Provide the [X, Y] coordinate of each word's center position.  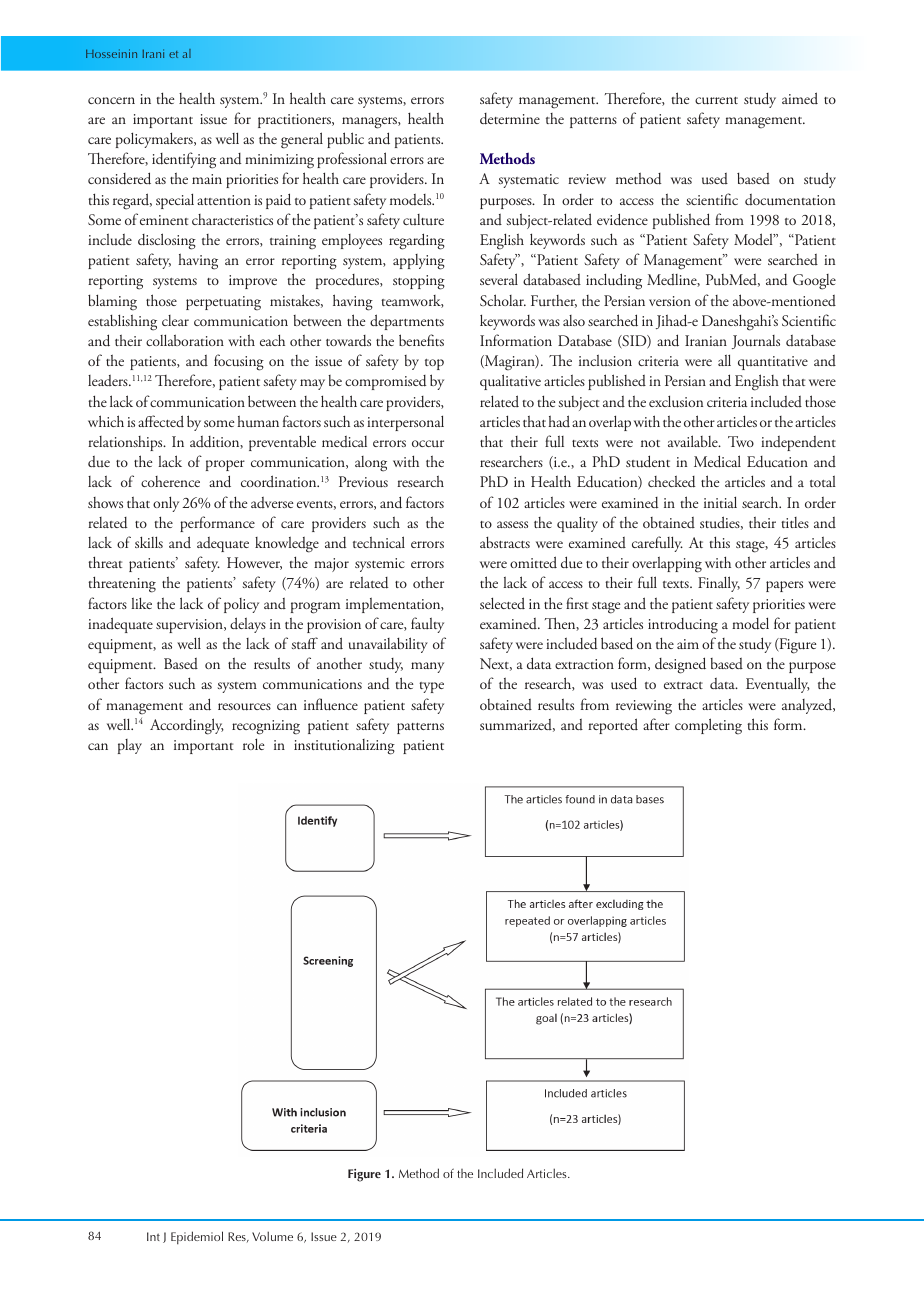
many [427, 667]
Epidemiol [197, 1238]
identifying [184, 160]
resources [244, 707]
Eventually [778, 685]
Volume [272, 1236]
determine [510, 119]
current [716, 101]
